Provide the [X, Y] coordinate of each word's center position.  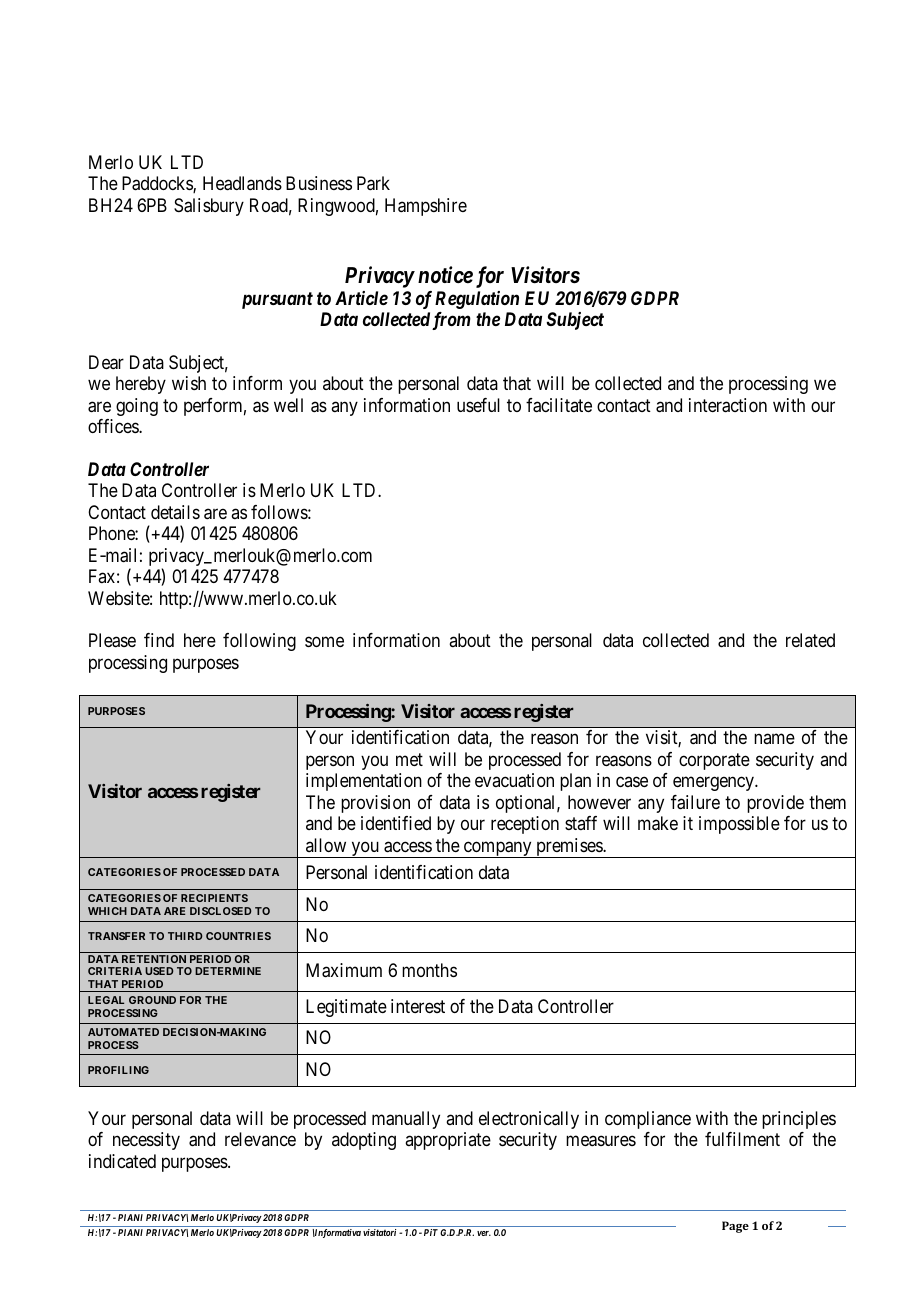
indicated [122, 1161]
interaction [728, 405]
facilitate [559, 405]
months [429, 970]
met [409, 759]
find [159, 640]
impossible [739, 825]
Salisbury [209, 207]
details [175, 512]
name [774, 739]
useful [478, 405]
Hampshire [426, 207]
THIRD [185, 936]
